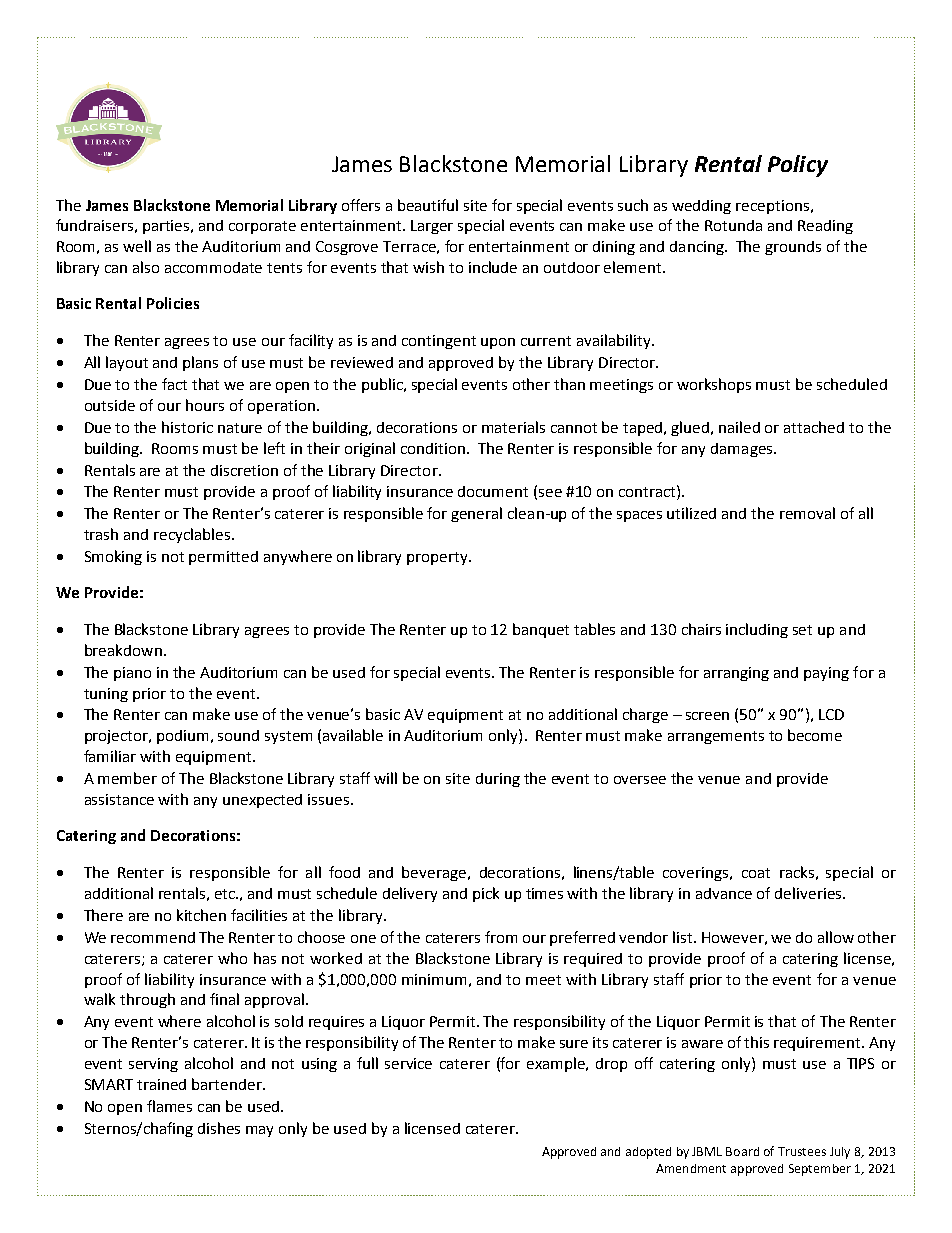 Image resolution: width=952 pixels, height=1233 pixels. Describe the element at coordinates (192, 535) in the screenshot. I see `recyclables` at that location.
